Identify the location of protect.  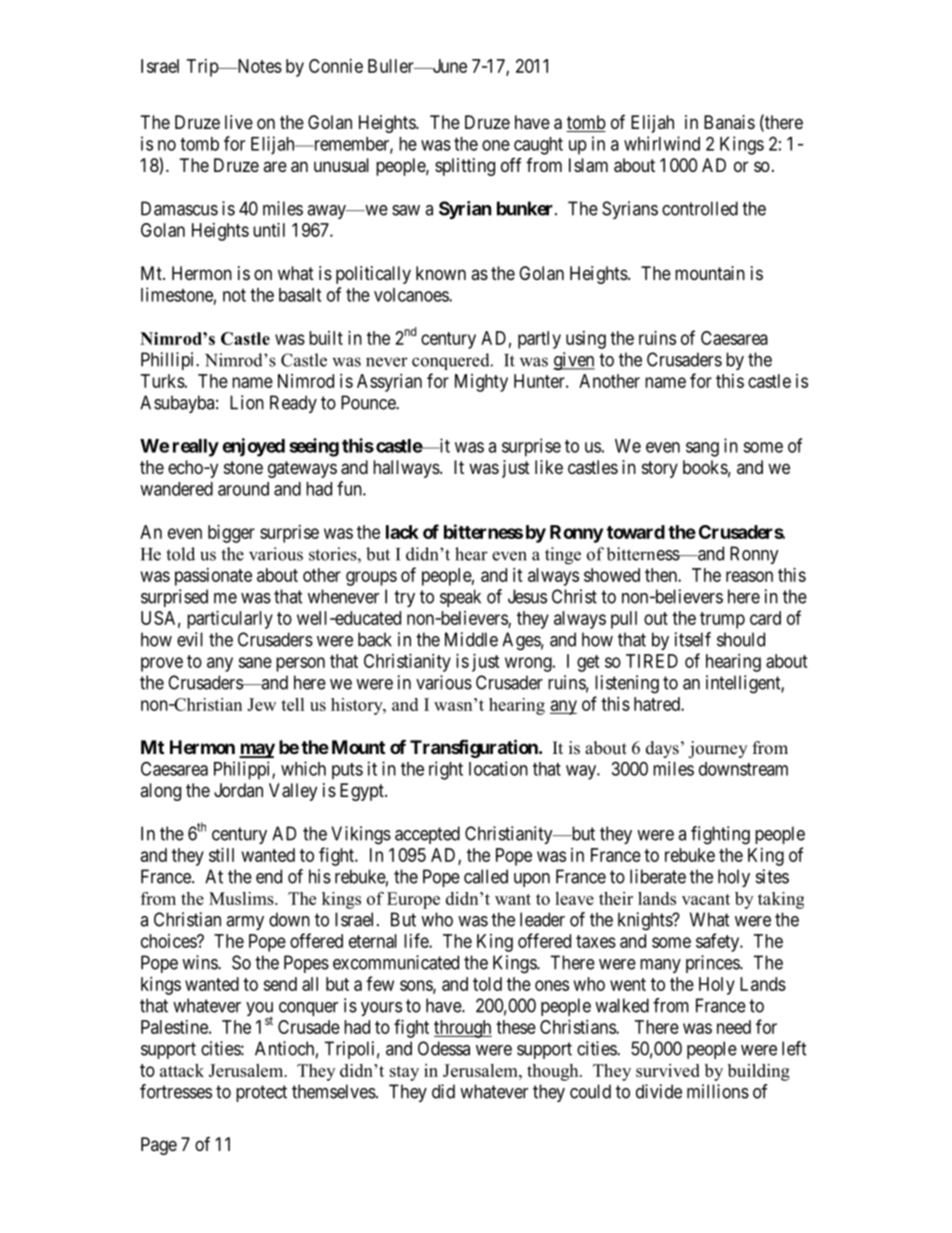
(261, 1093).
